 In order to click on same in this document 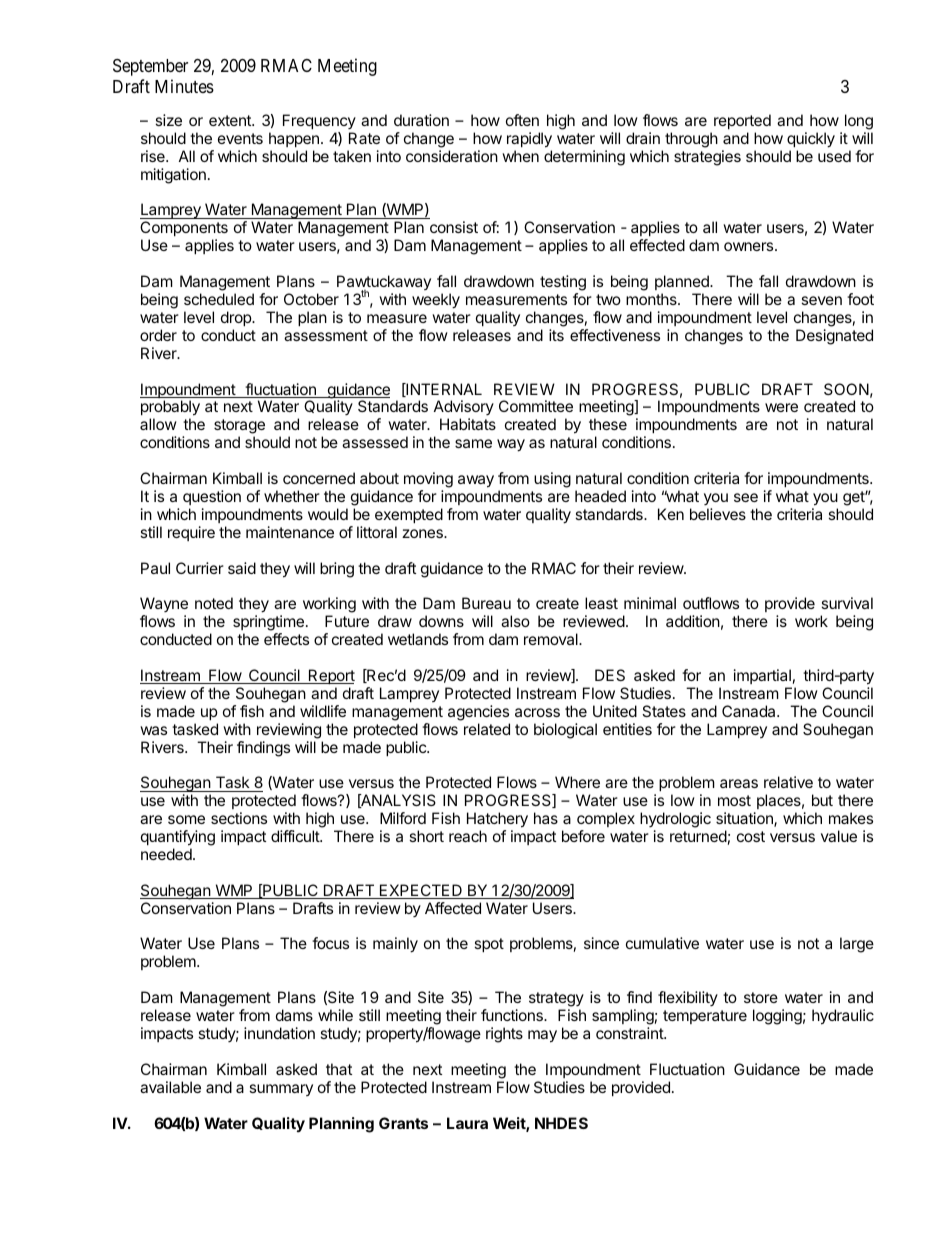, I will do `click(473, 443)`.
